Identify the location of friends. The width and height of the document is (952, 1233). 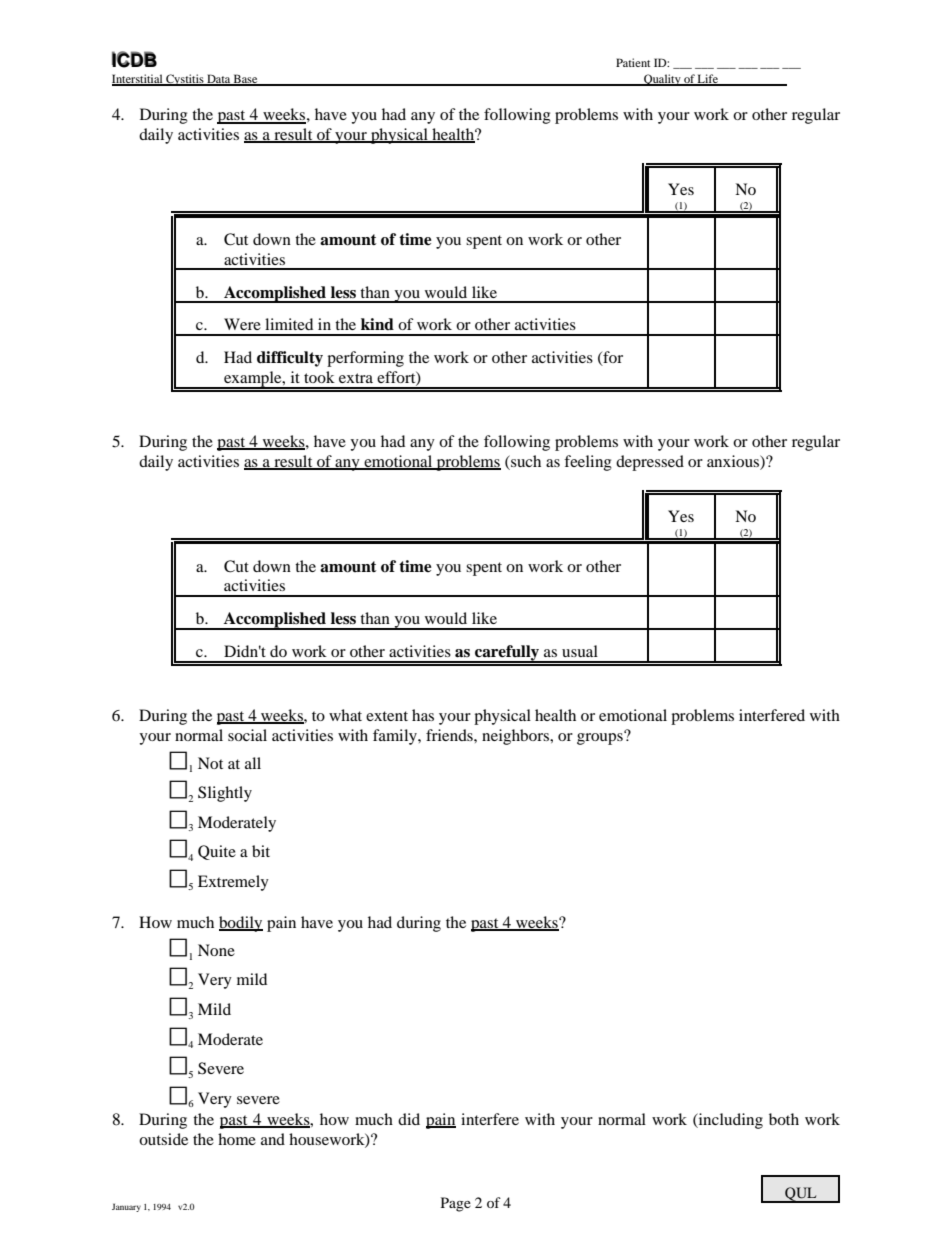
(450, 735).
